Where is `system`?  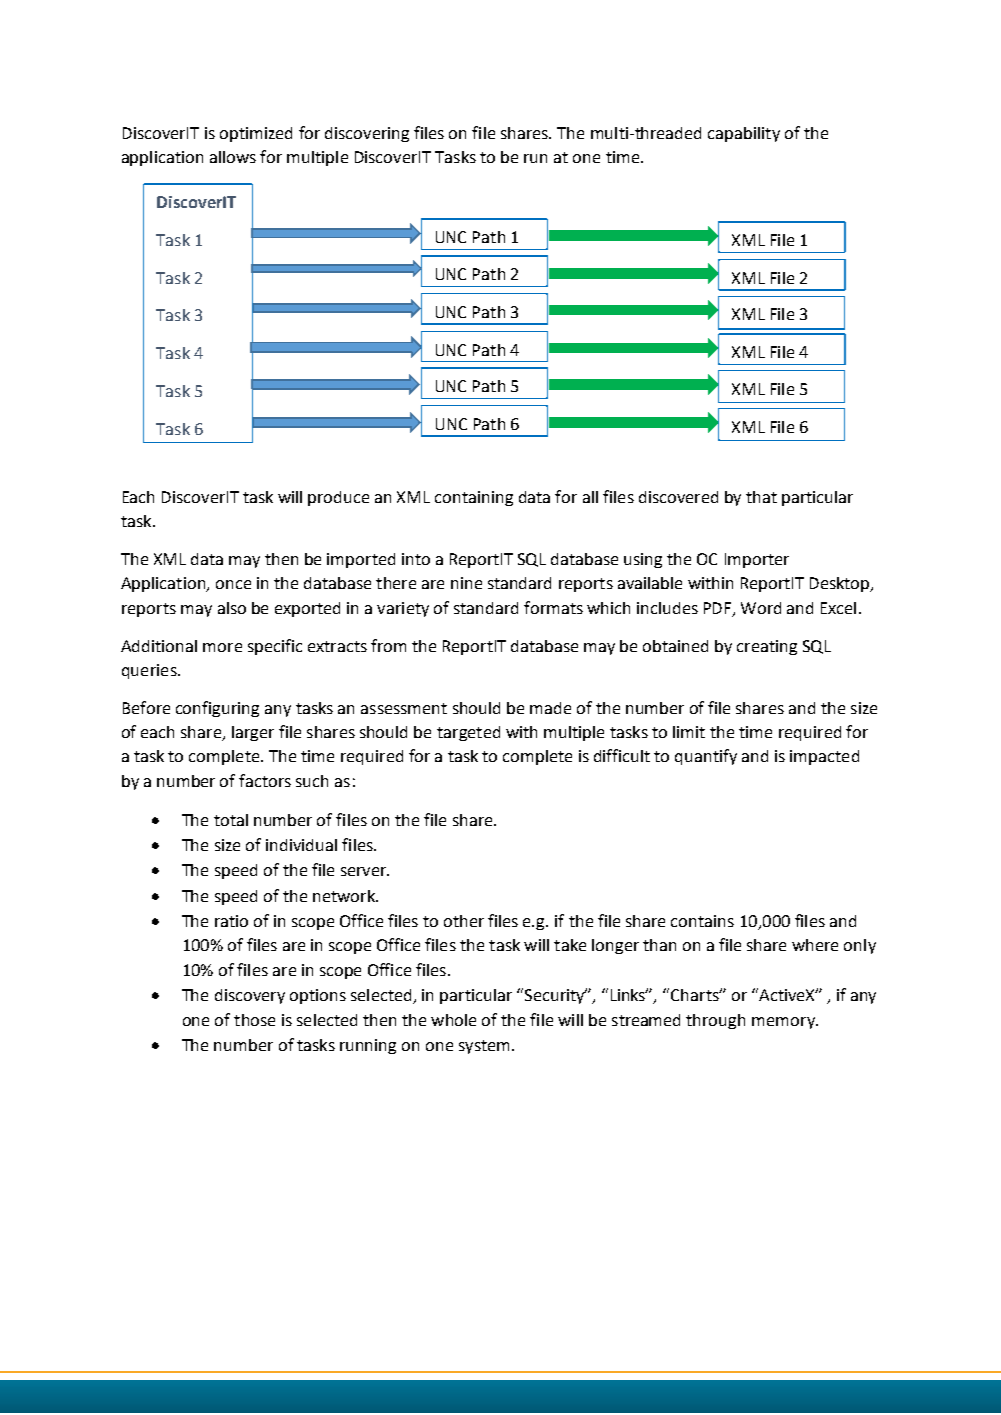
system is located at coordinates (484, 1047).
